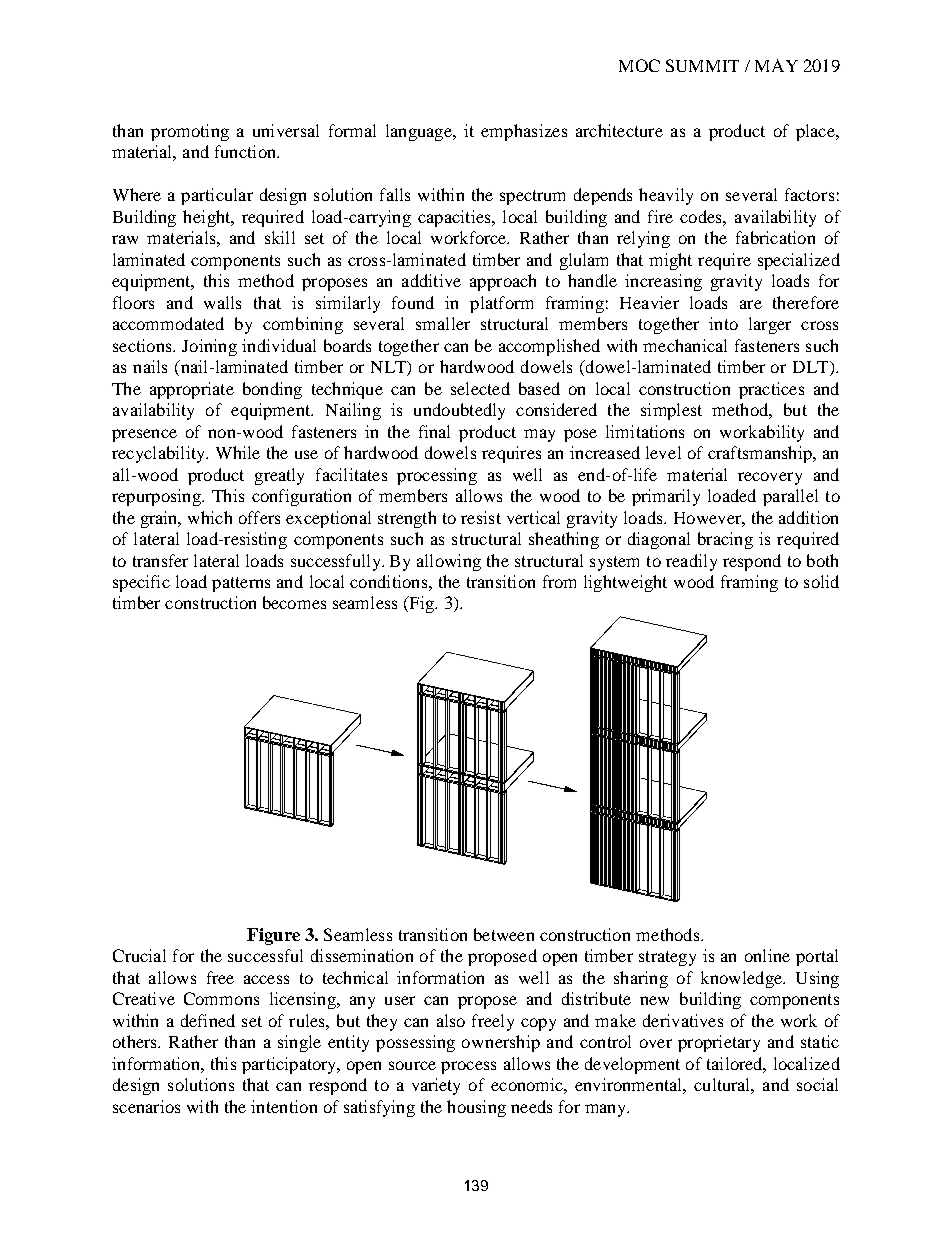  Describe the element at coordinates (767, 955) in the image. I see `online` at that location.
